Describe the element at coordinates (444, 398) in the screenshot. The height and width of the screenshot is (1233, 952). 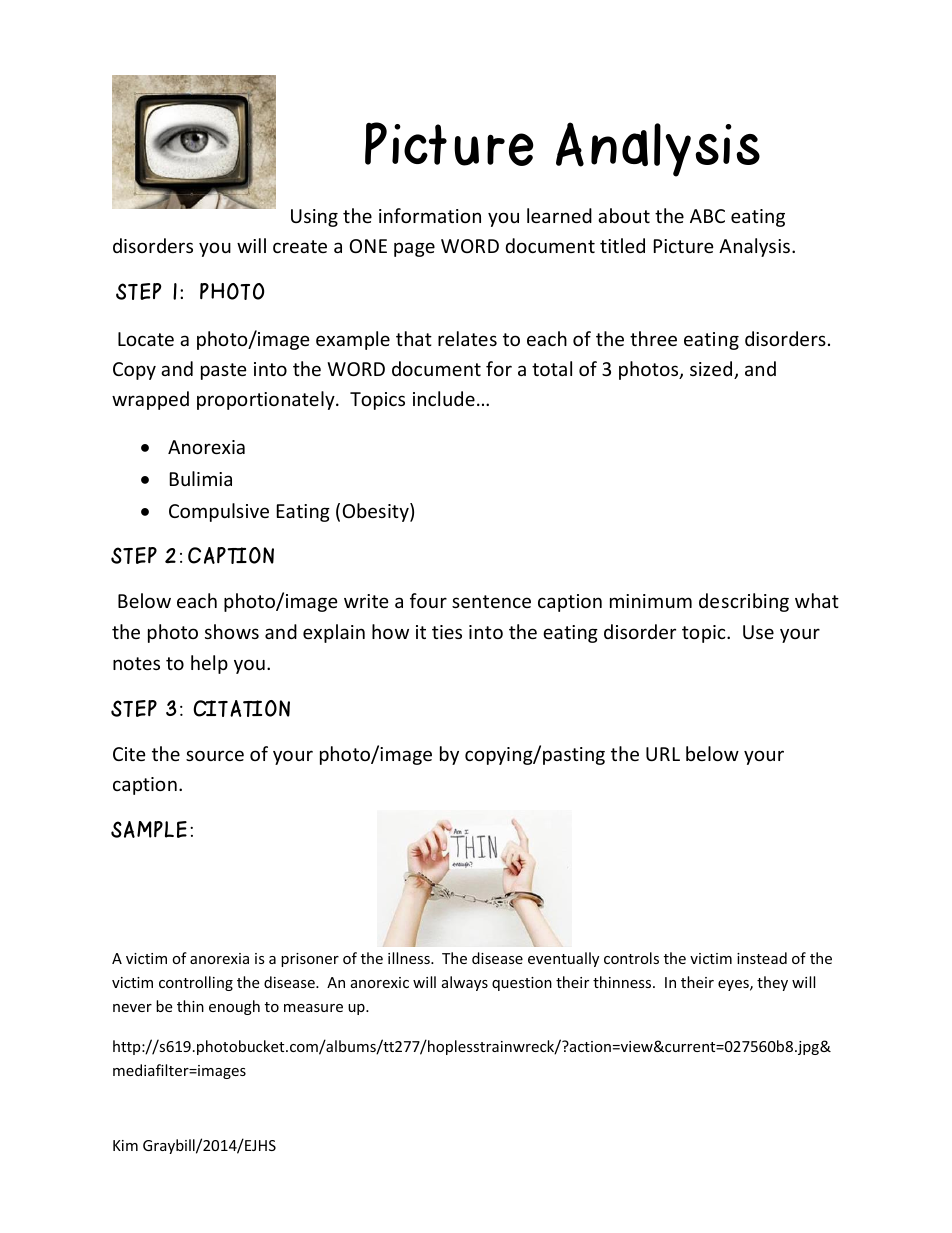
I see `include` at that location.
